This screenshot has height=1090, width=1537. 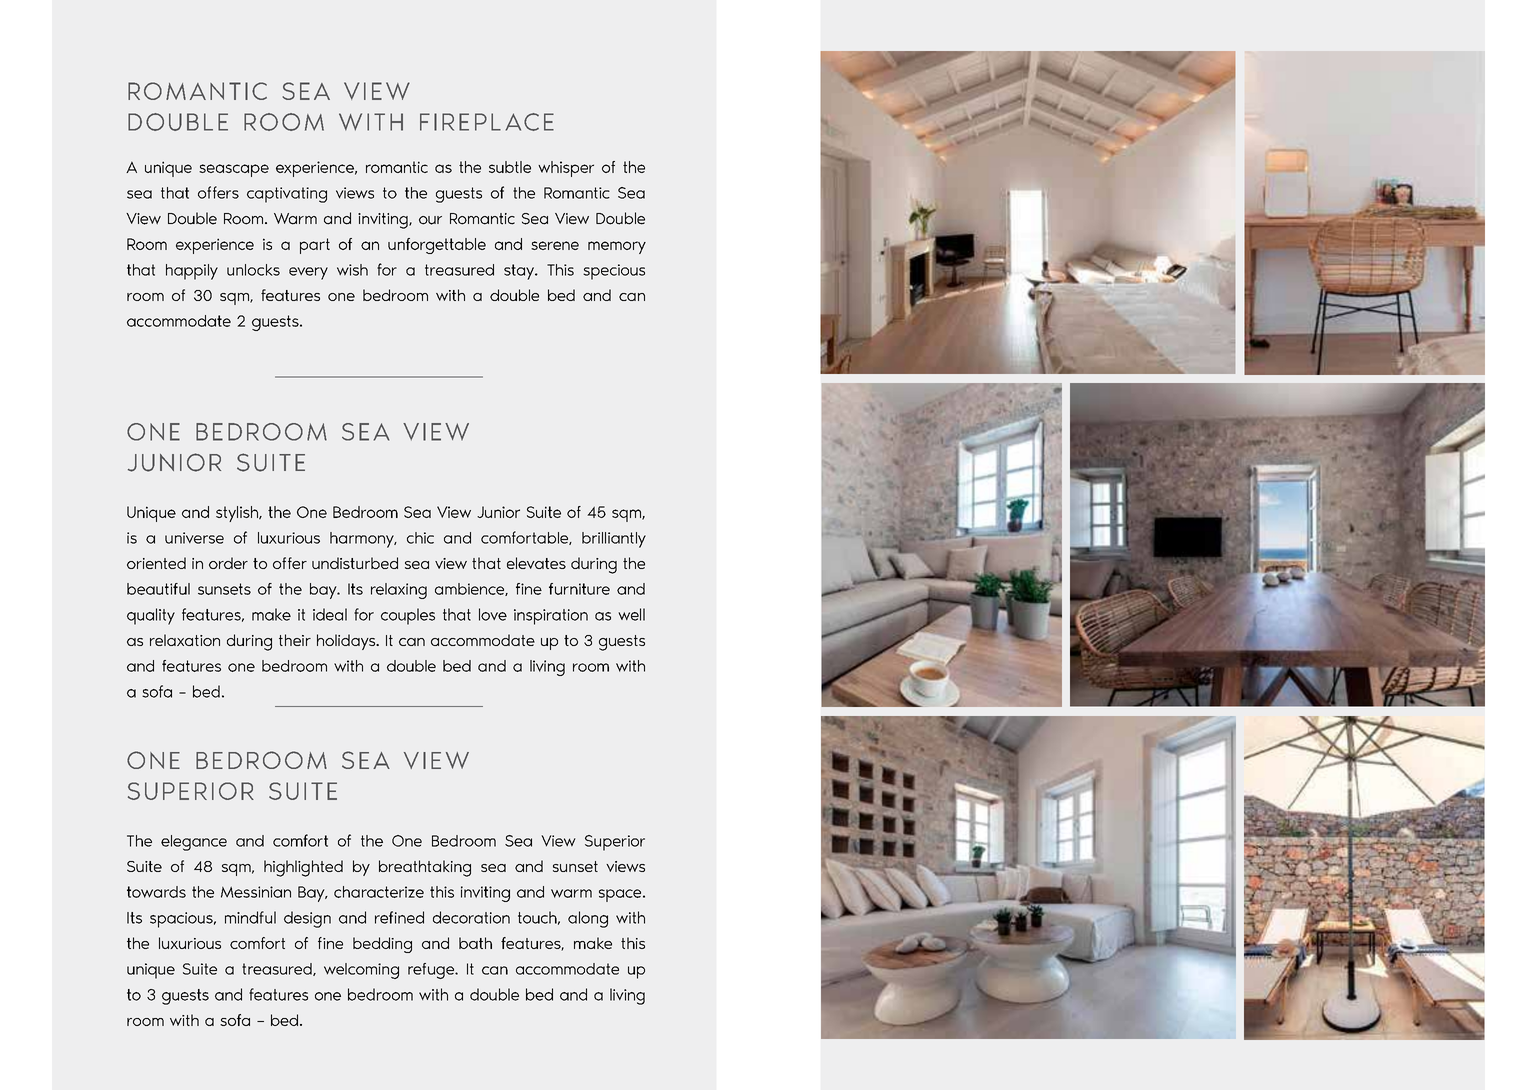 What do you see at coordinates (238, 514) in the screenshot?
I see `stylish` at bounding box center [238, 514].
